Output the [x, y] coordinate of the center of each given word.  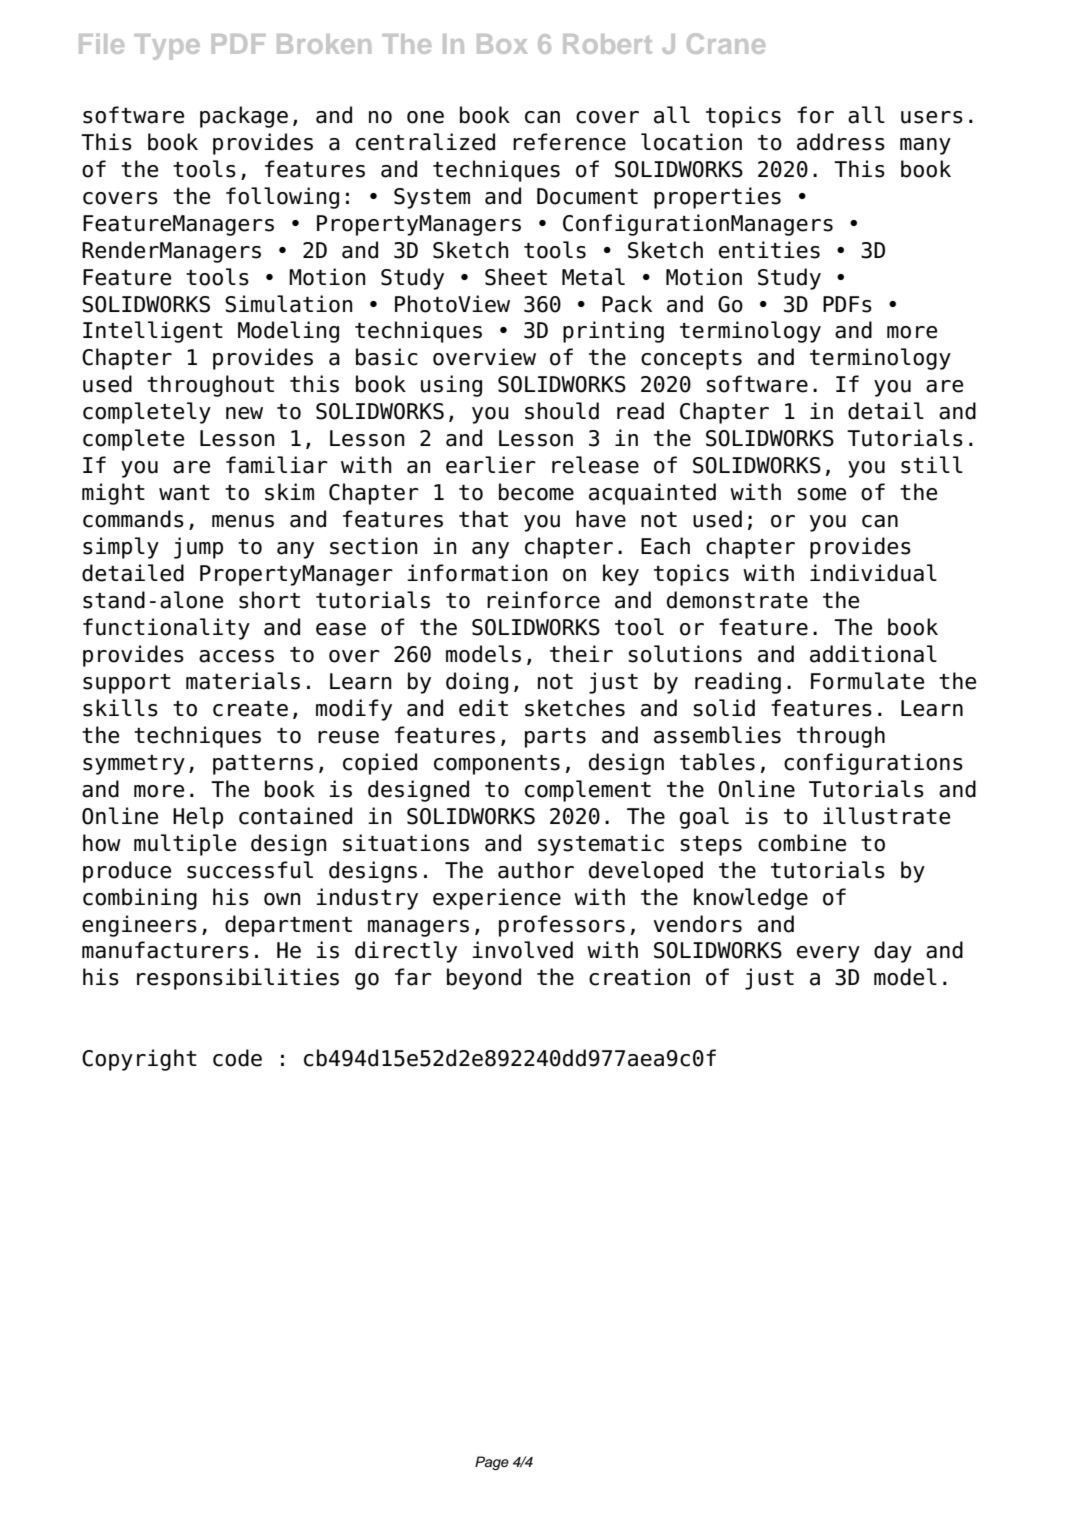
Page [492, 1463]
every [828, 954]
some [821, 494]
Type [167, 47]
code [237, 1058]
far [413, 977]
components [497, 765]
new [244, 413]
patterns [263, 765]
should [562, 411]
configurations [873, 764]
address [841, 142]
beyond [484, 979]
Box [502, 44]
